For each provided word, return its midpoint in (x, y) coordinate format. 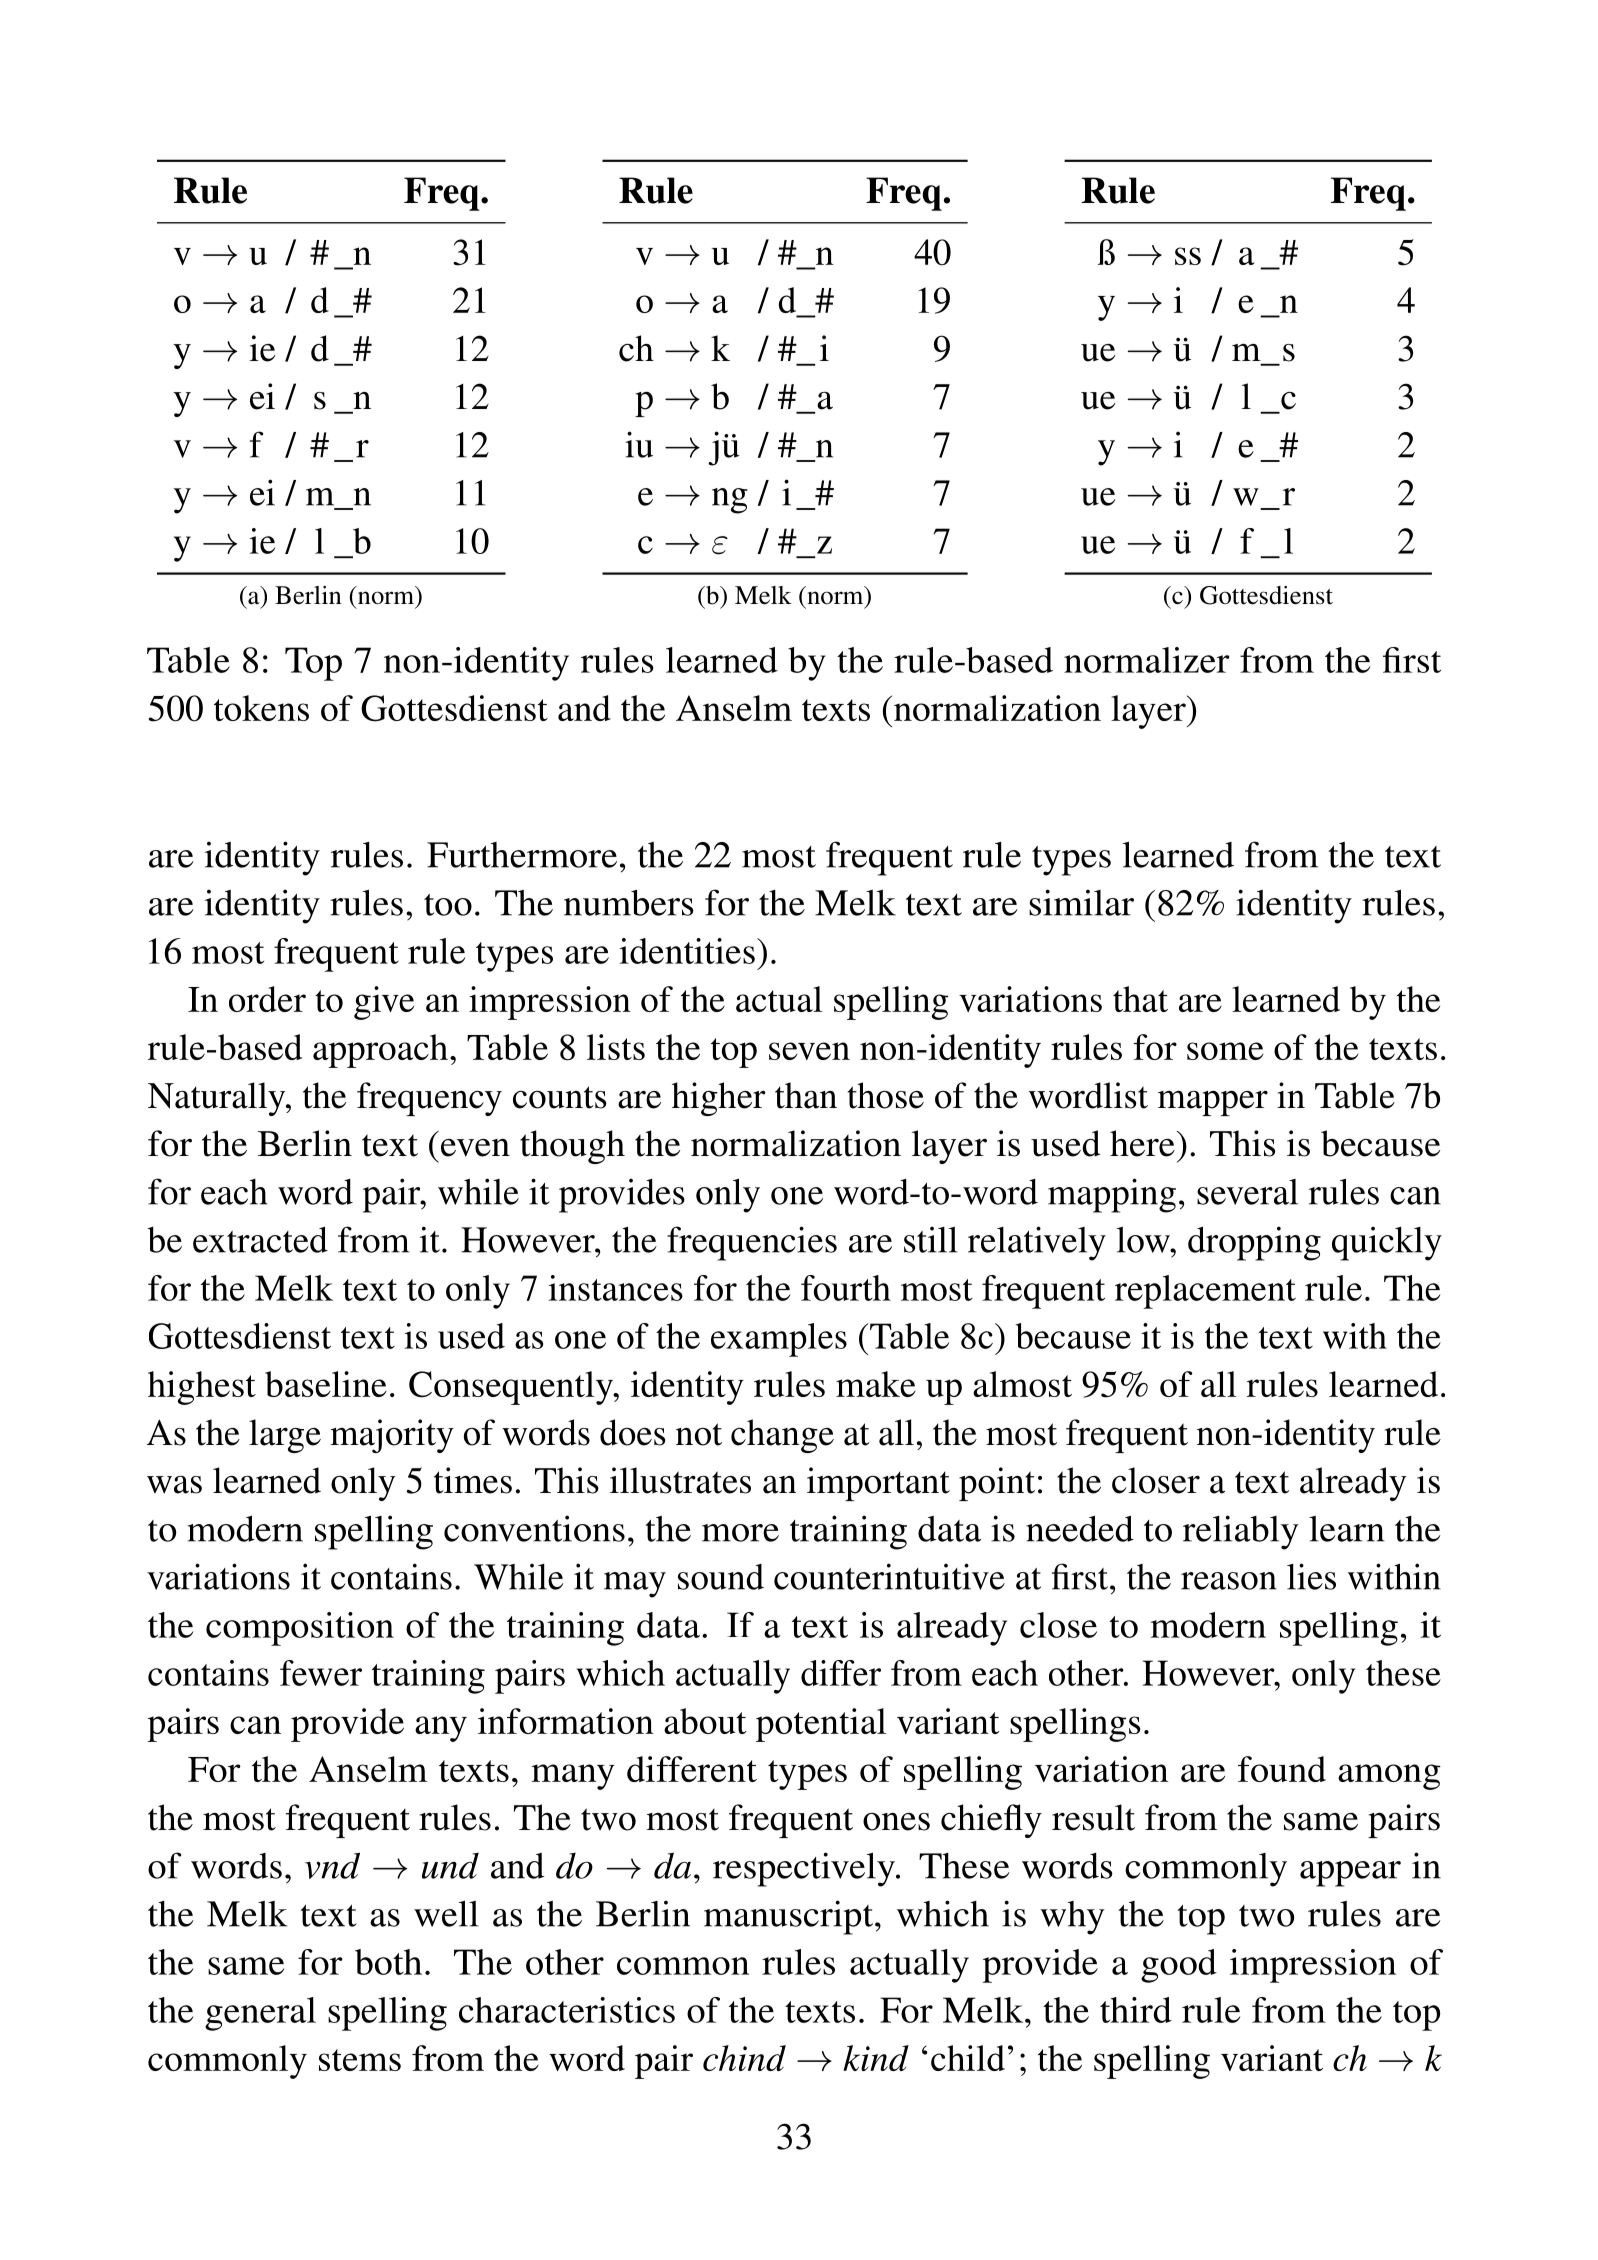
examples (779, 1340)
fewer (321, 1673)
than (806, 1095)
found (1282, 1769)
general (260, 2014)
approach (380, 1051)
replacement (1205, 1292)
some (1225, 1051)
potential (821, 1725)
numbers (629, 903)
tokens (261, 708)
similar (1081, 902)
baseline (326, 1384)
